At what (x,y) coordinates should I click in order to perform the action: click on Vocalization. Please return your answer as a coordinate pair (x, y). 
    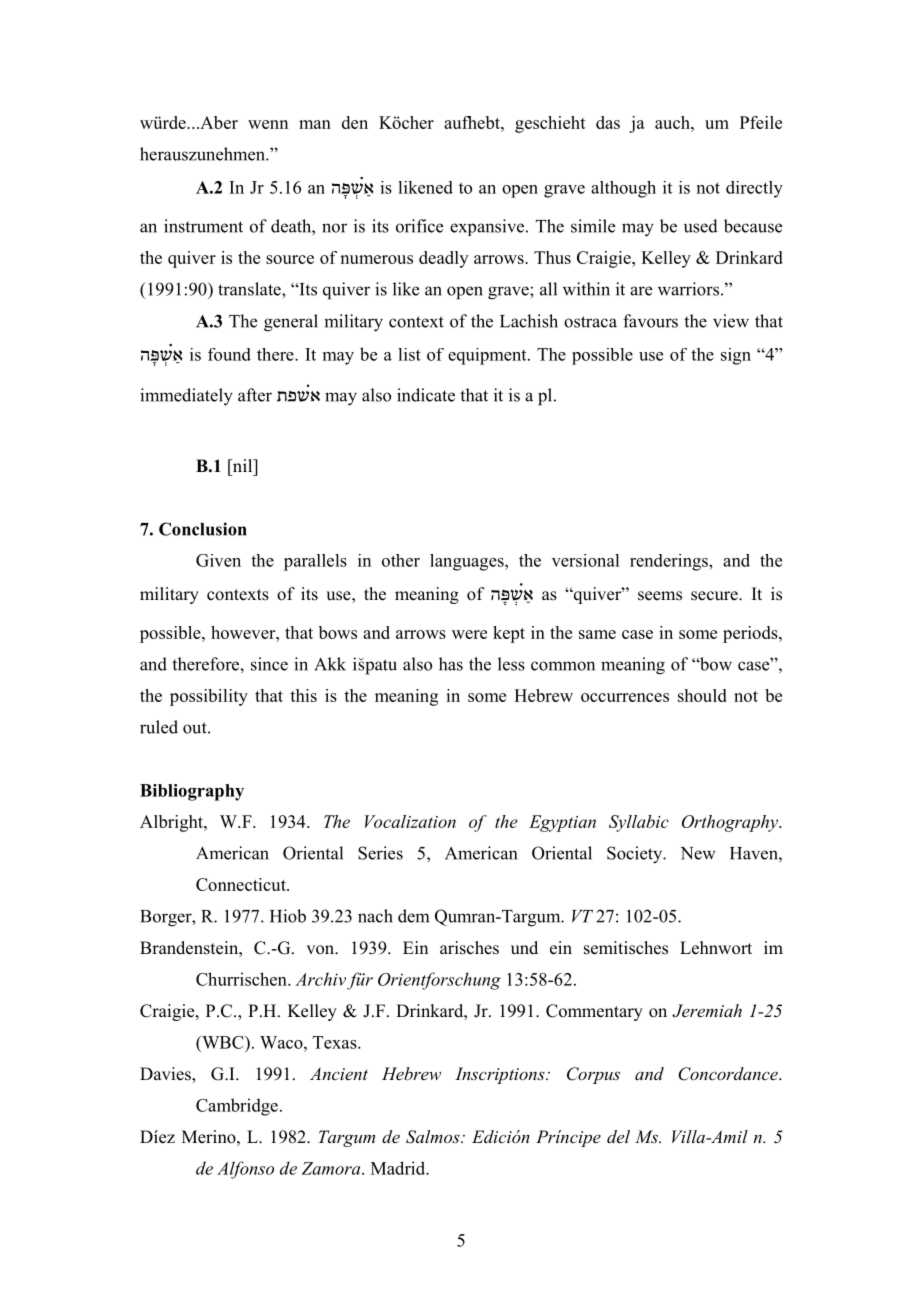
    Looking at the image, I should click on (410, 821).
